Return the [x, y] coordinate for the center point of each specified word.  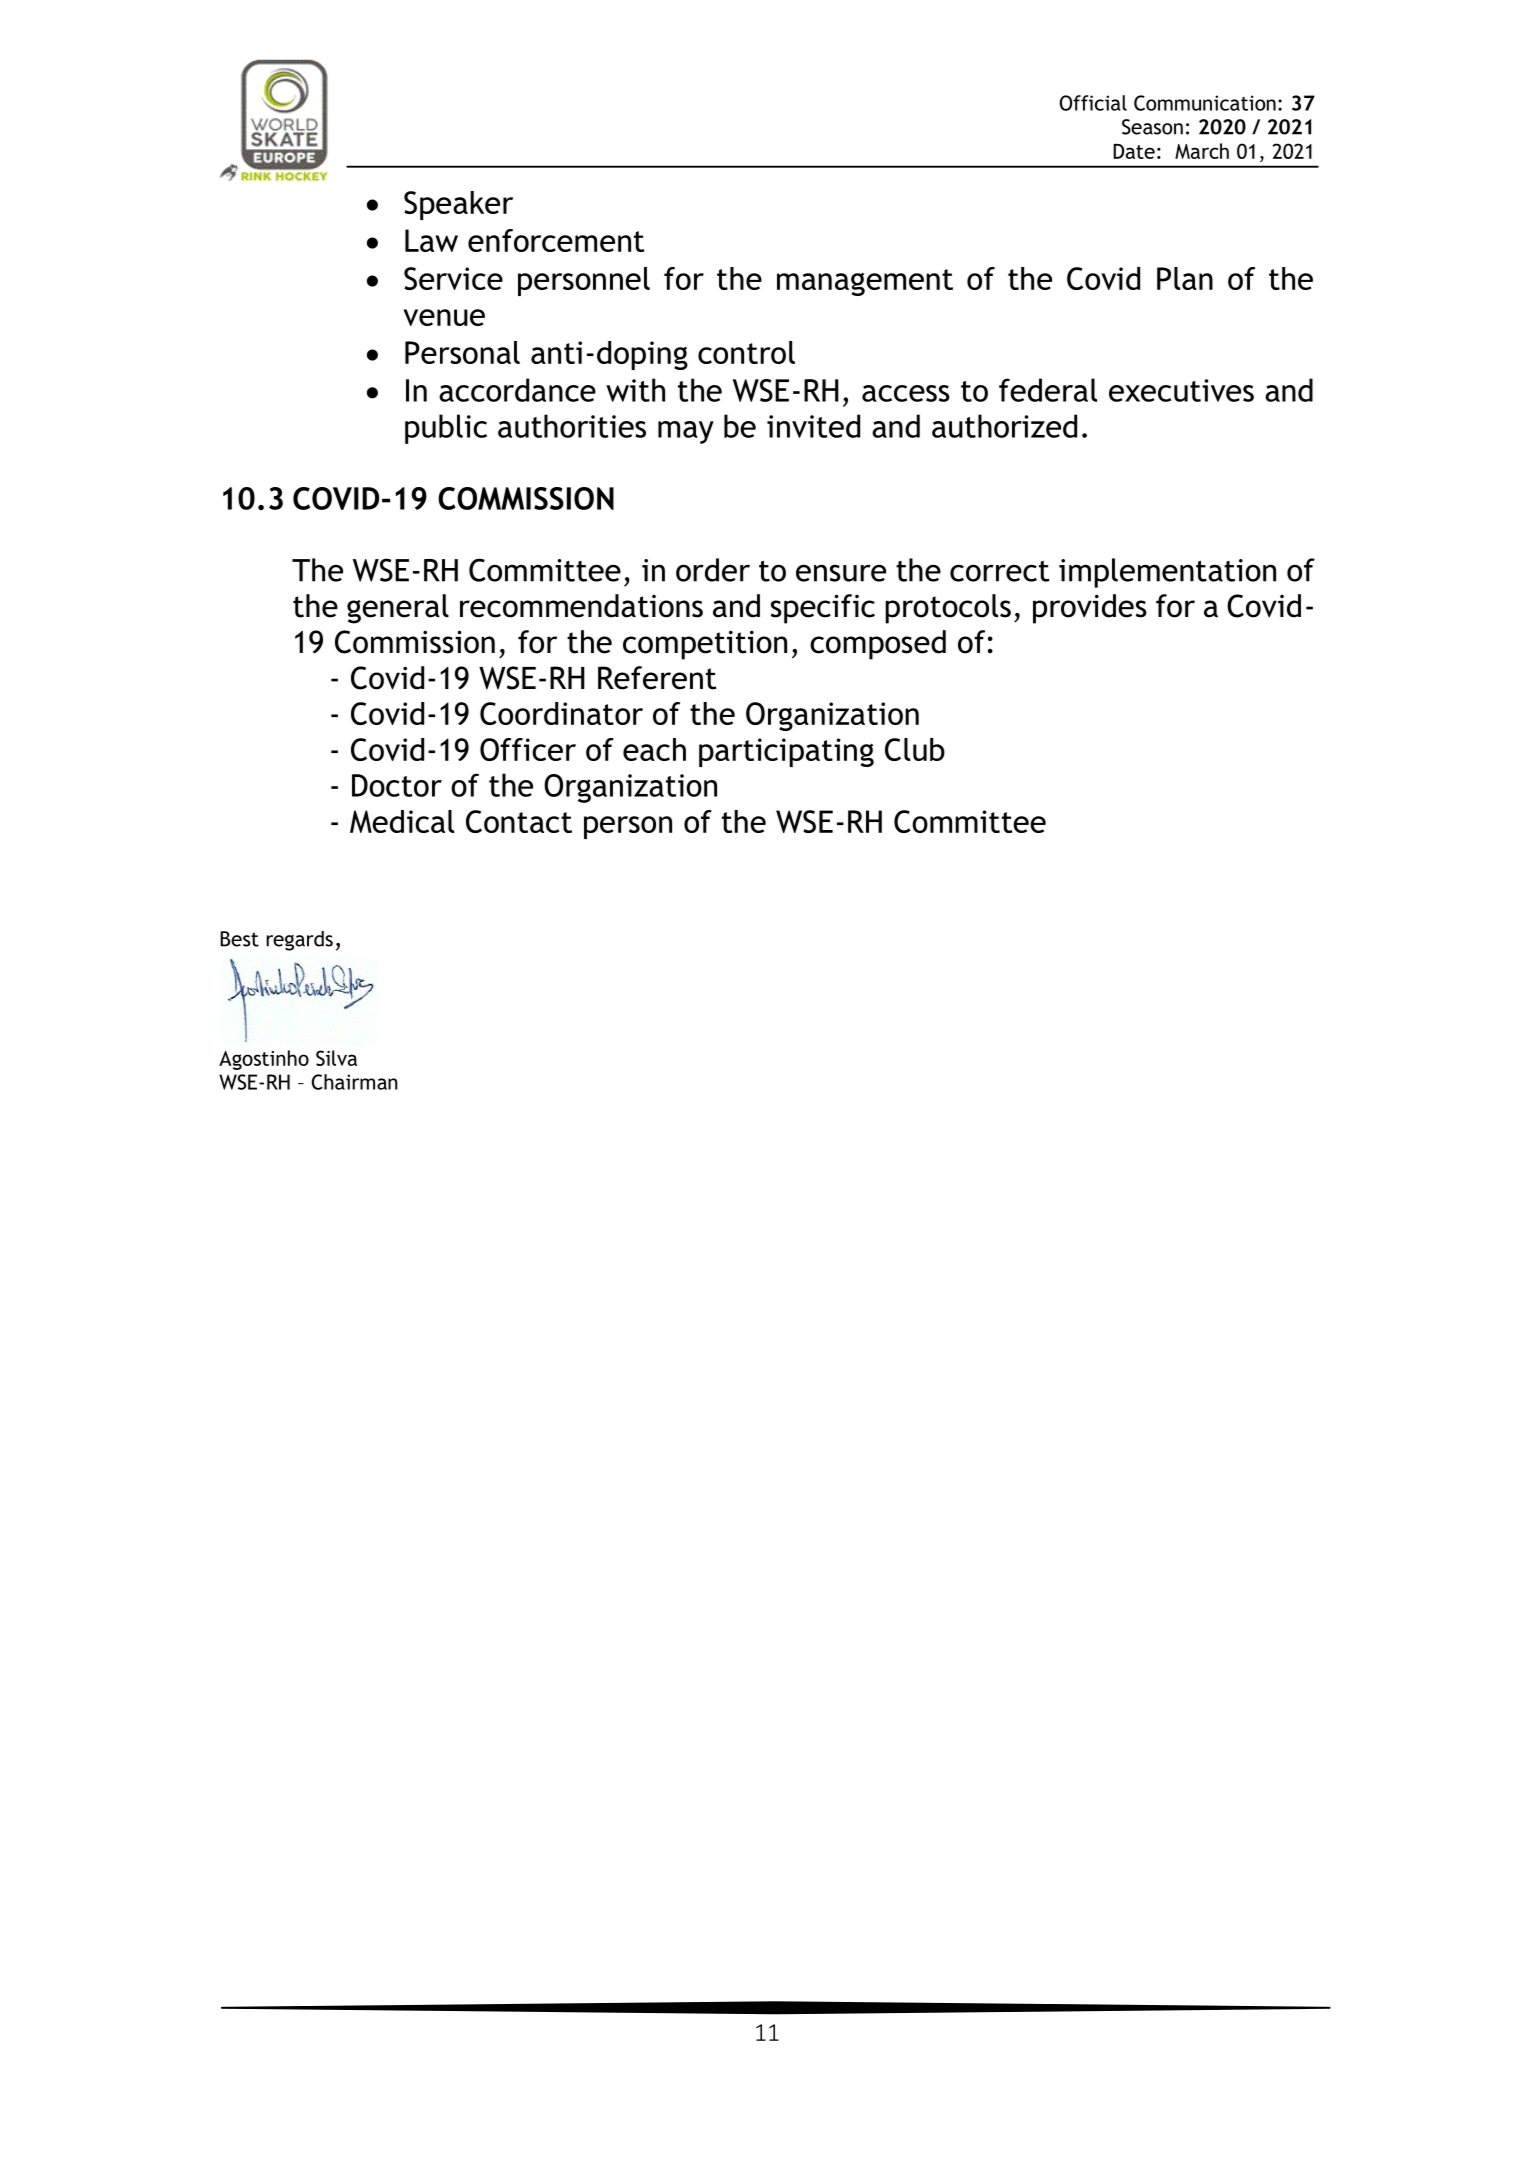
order [713, 570]
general [398, 609]
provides [1090, 609]
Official [1093, 103]
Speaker [458, 205]
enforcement [556, 240]
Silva [336, 1058]
